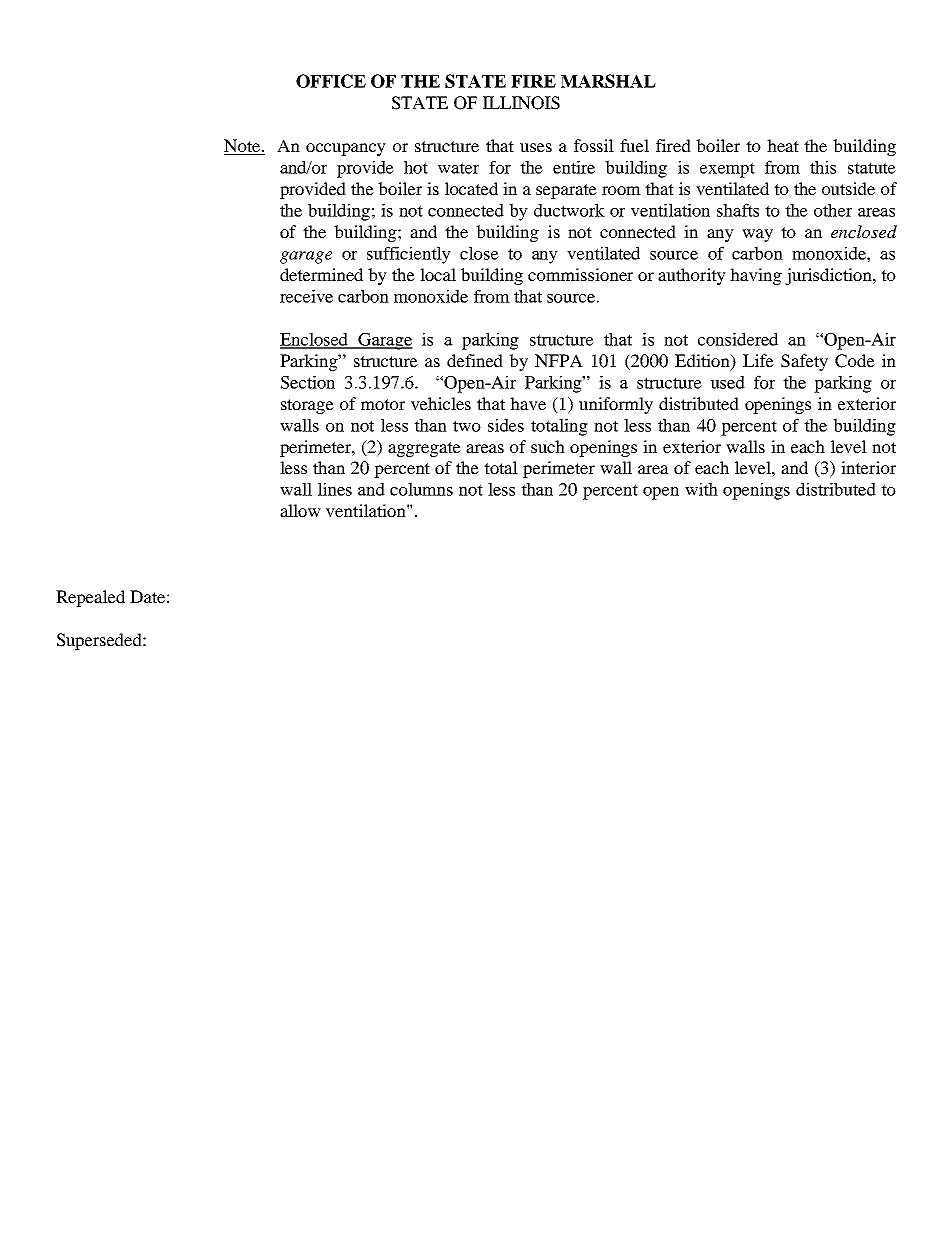  What do you see at coordinates (701, 489) in the document?
I see `with` at bounding box center [701, 489].
